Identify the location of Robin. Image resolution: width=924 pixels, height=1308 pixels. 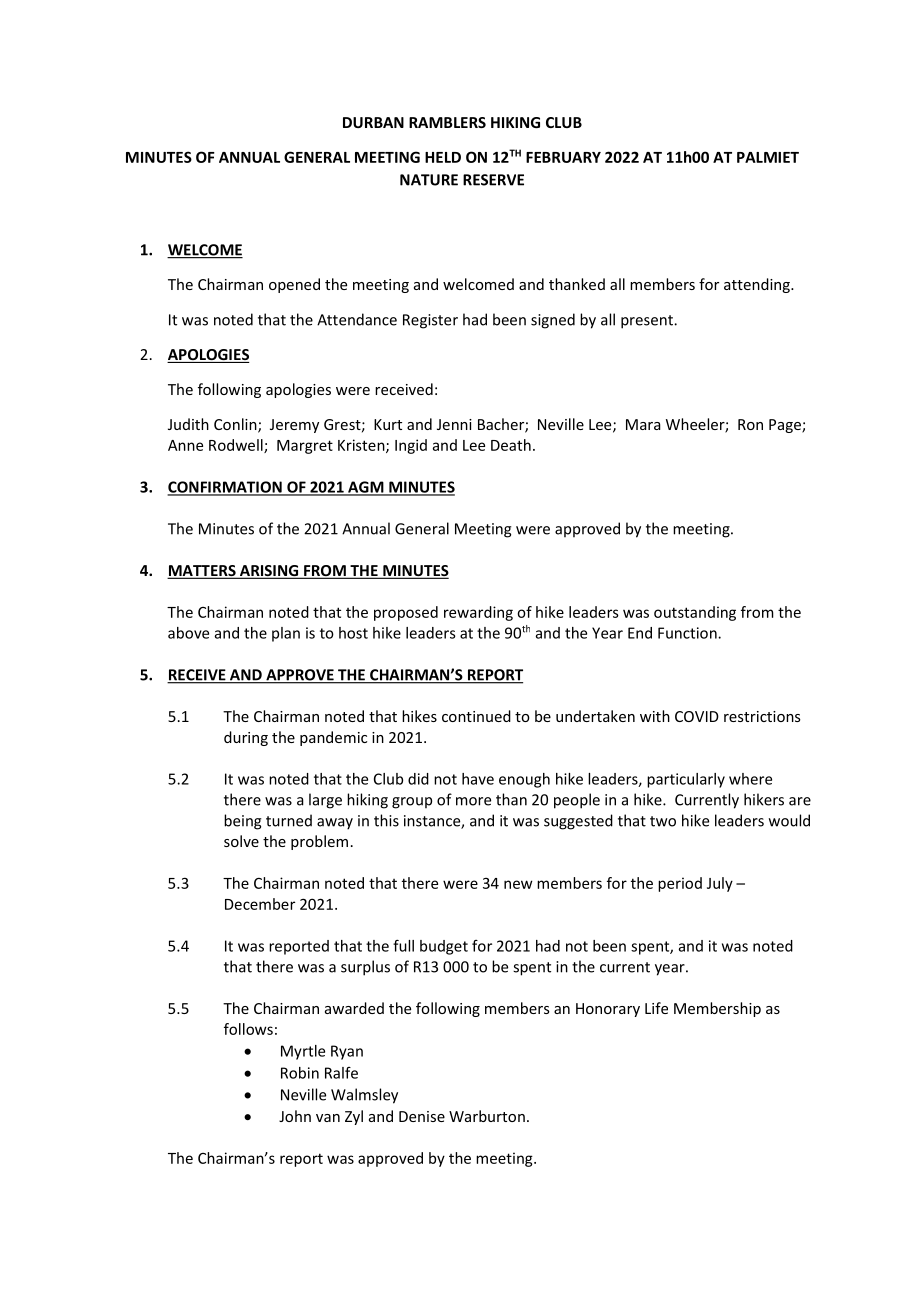
(300, 1073).
